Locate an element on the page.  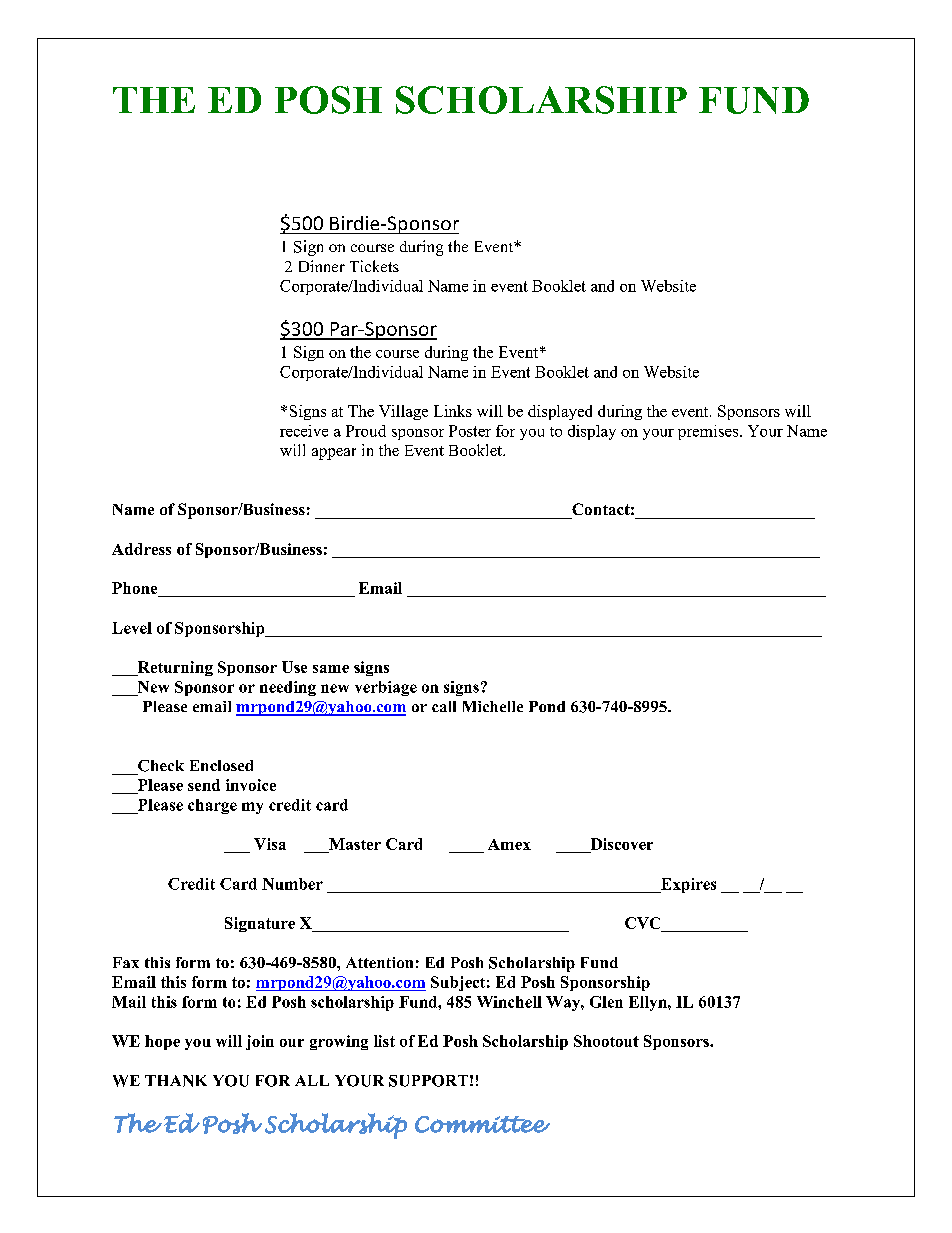
Tickets is located at coordinates (374, 266).
